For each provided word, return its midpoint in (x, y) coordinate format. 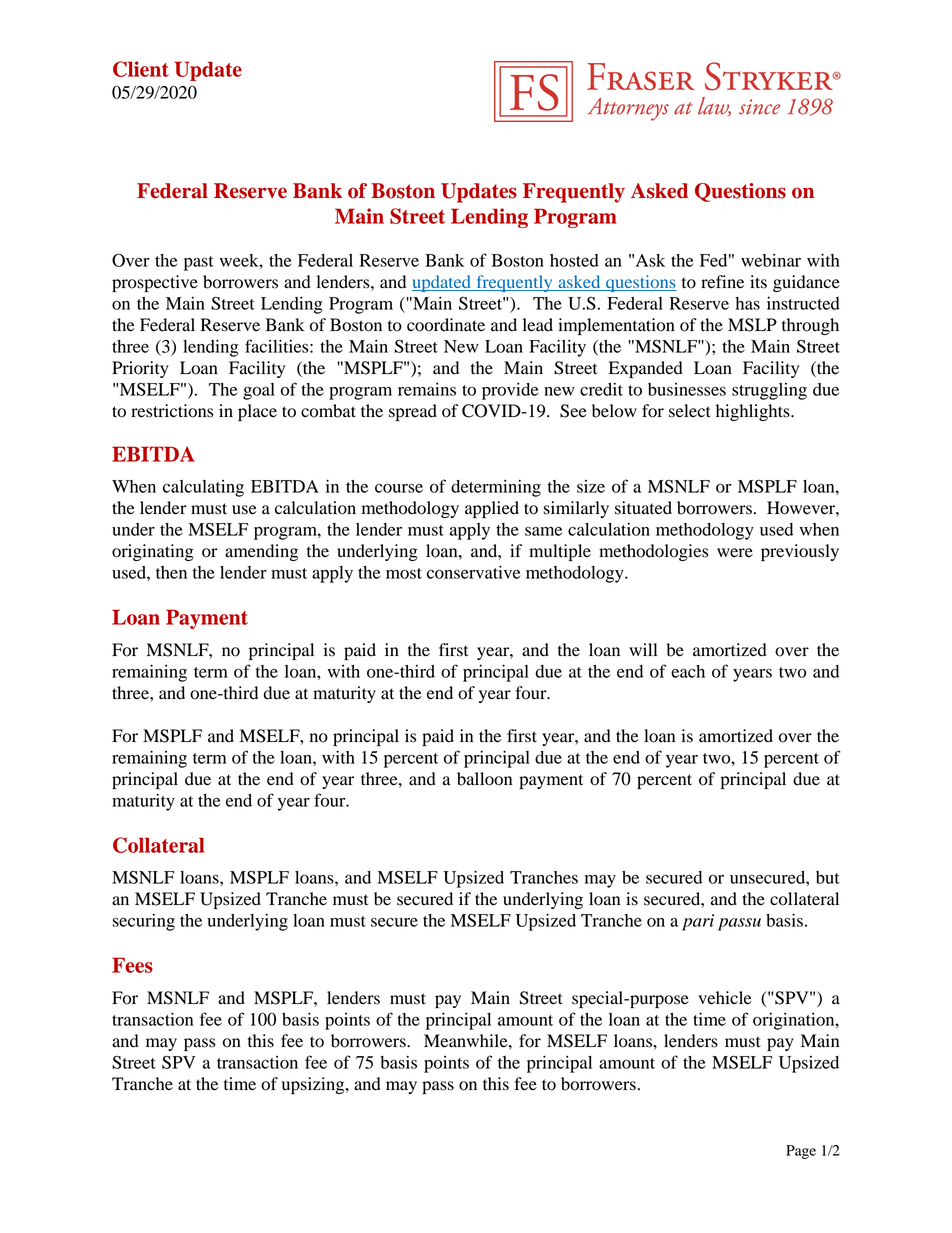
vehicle (725, 998)
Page (801, 1152)
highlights (754, 412)
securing (143, 922)
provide (510, 391)
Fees (132, 965)
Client (141, 69)
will (643, 649)
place (257, 412)
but (828, 877)
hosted (574, 260)
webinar (771, 260)
